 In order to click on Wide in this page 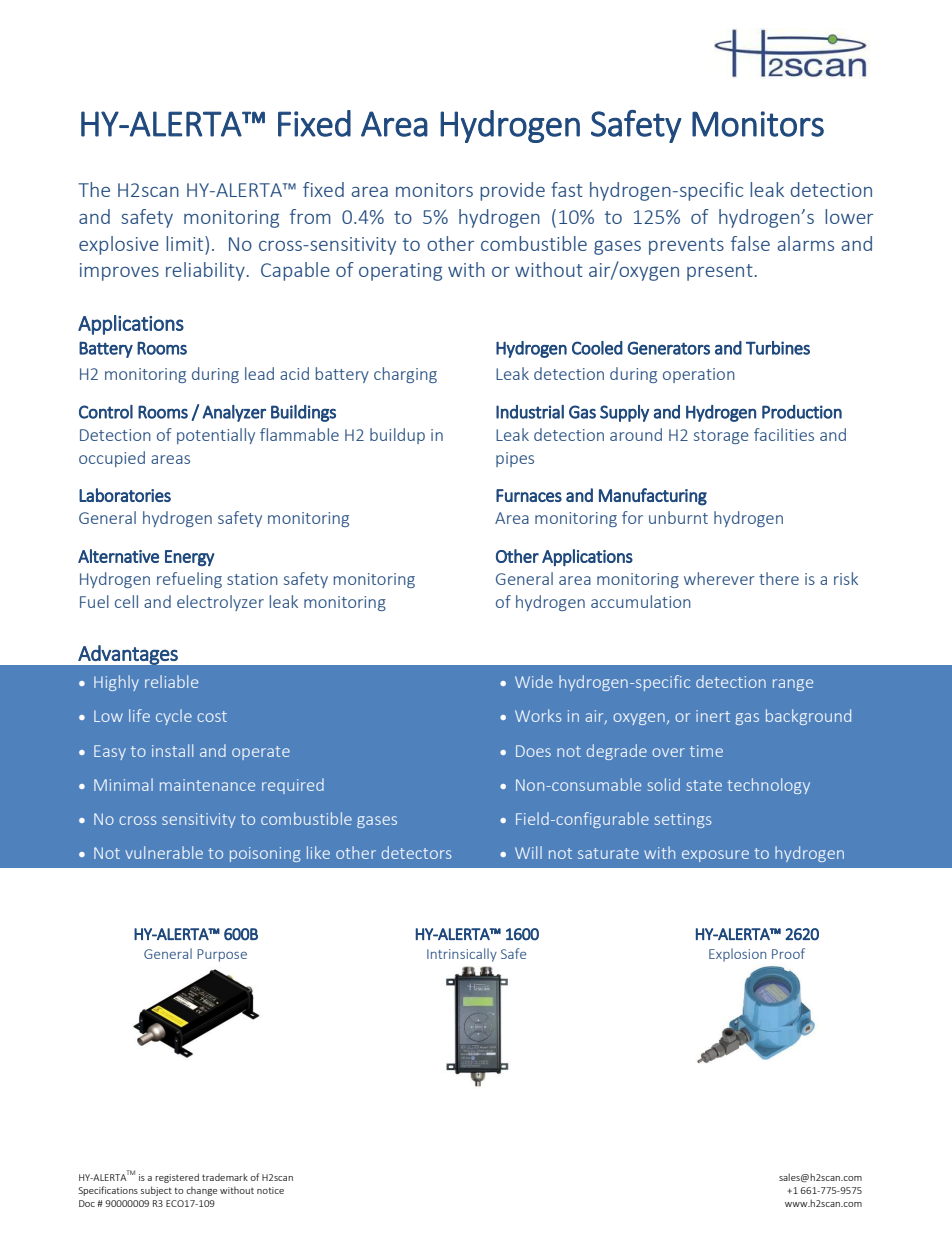, I will do `click(534, 681)`.
